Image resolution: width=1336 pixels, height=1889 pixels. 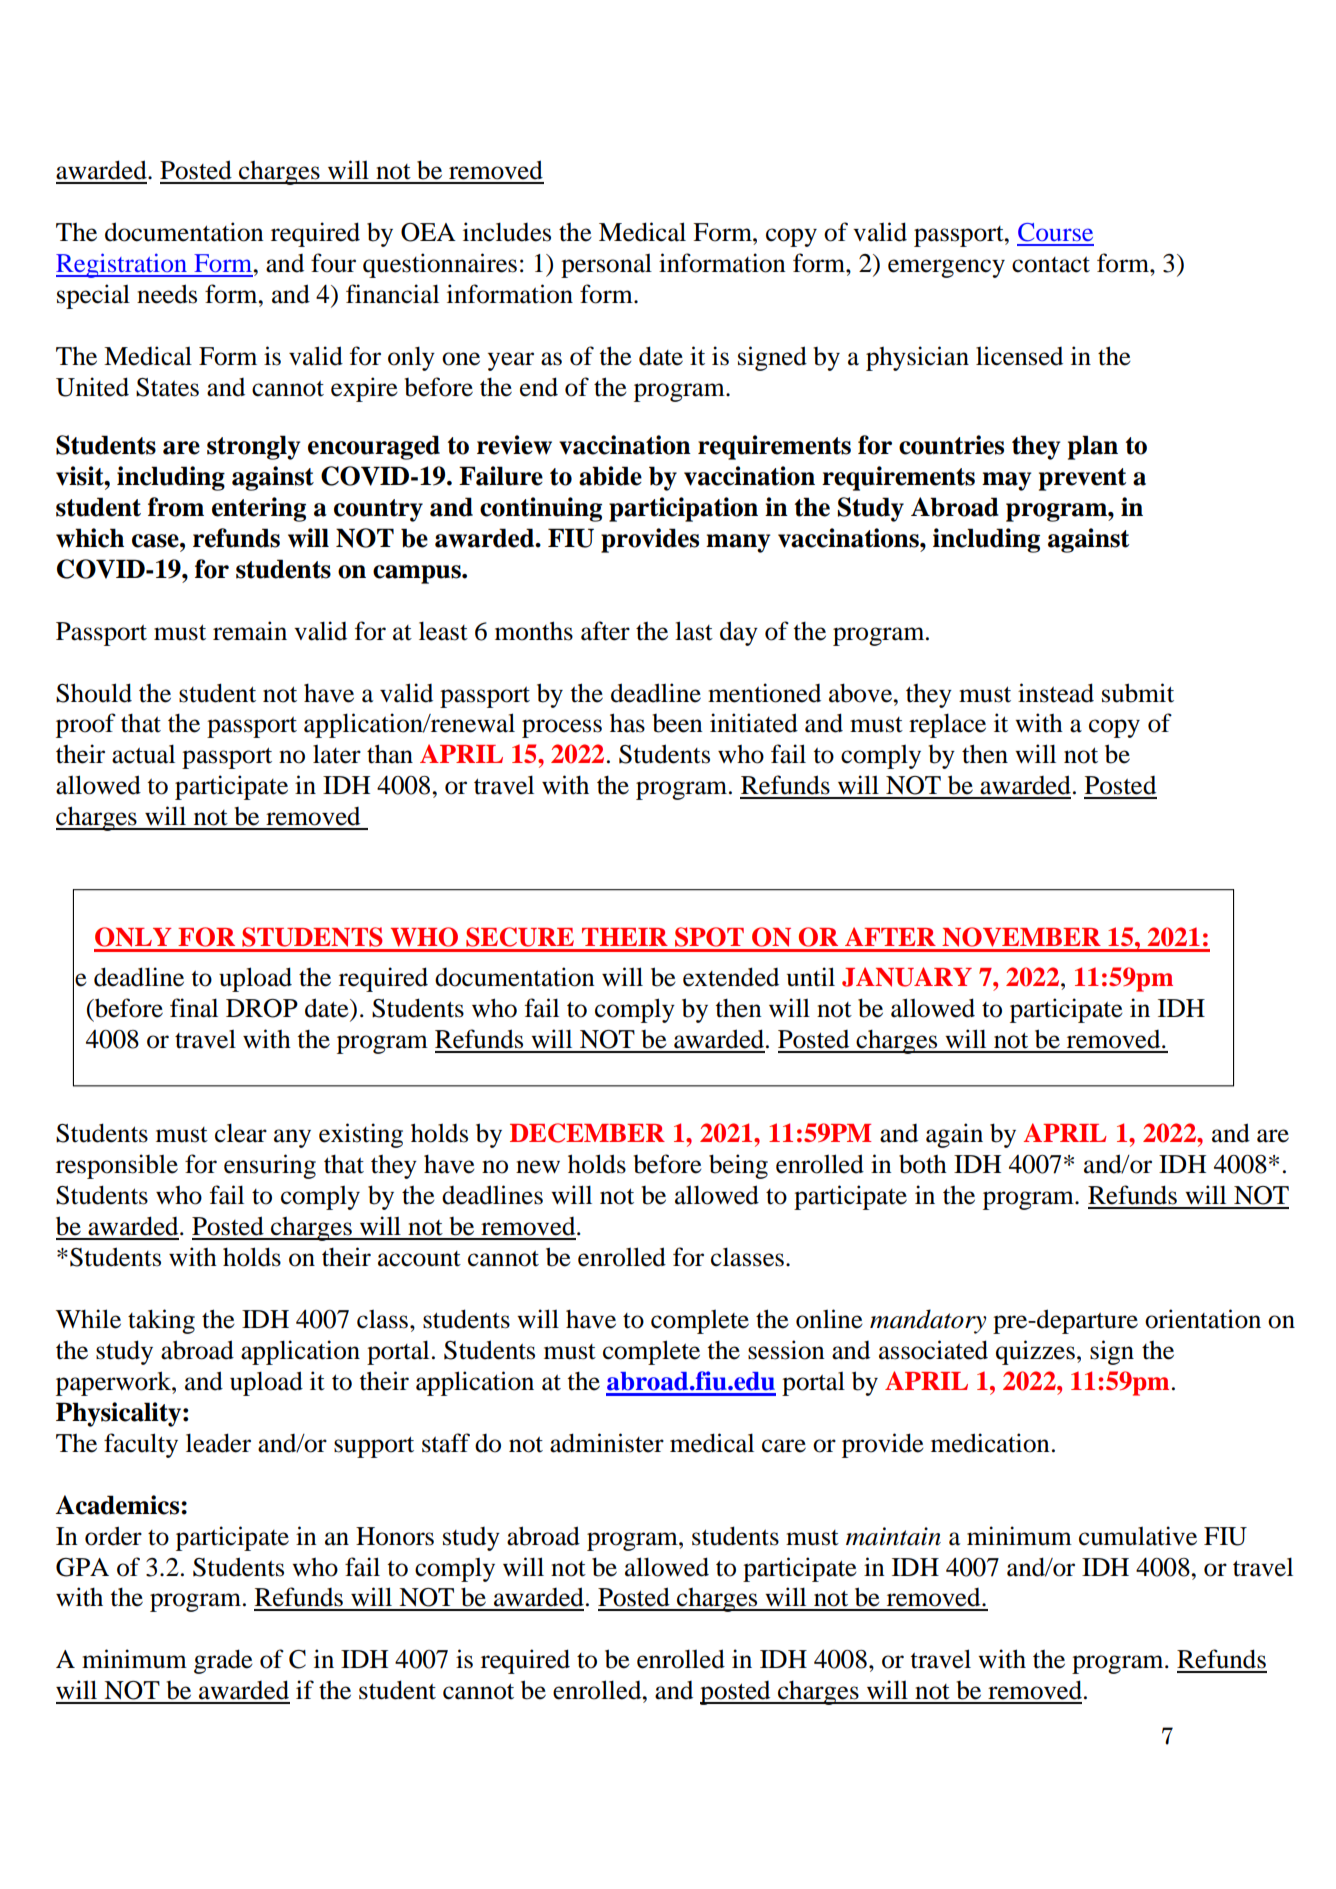 I want to click on administer, so click(x=607, y=1443).
